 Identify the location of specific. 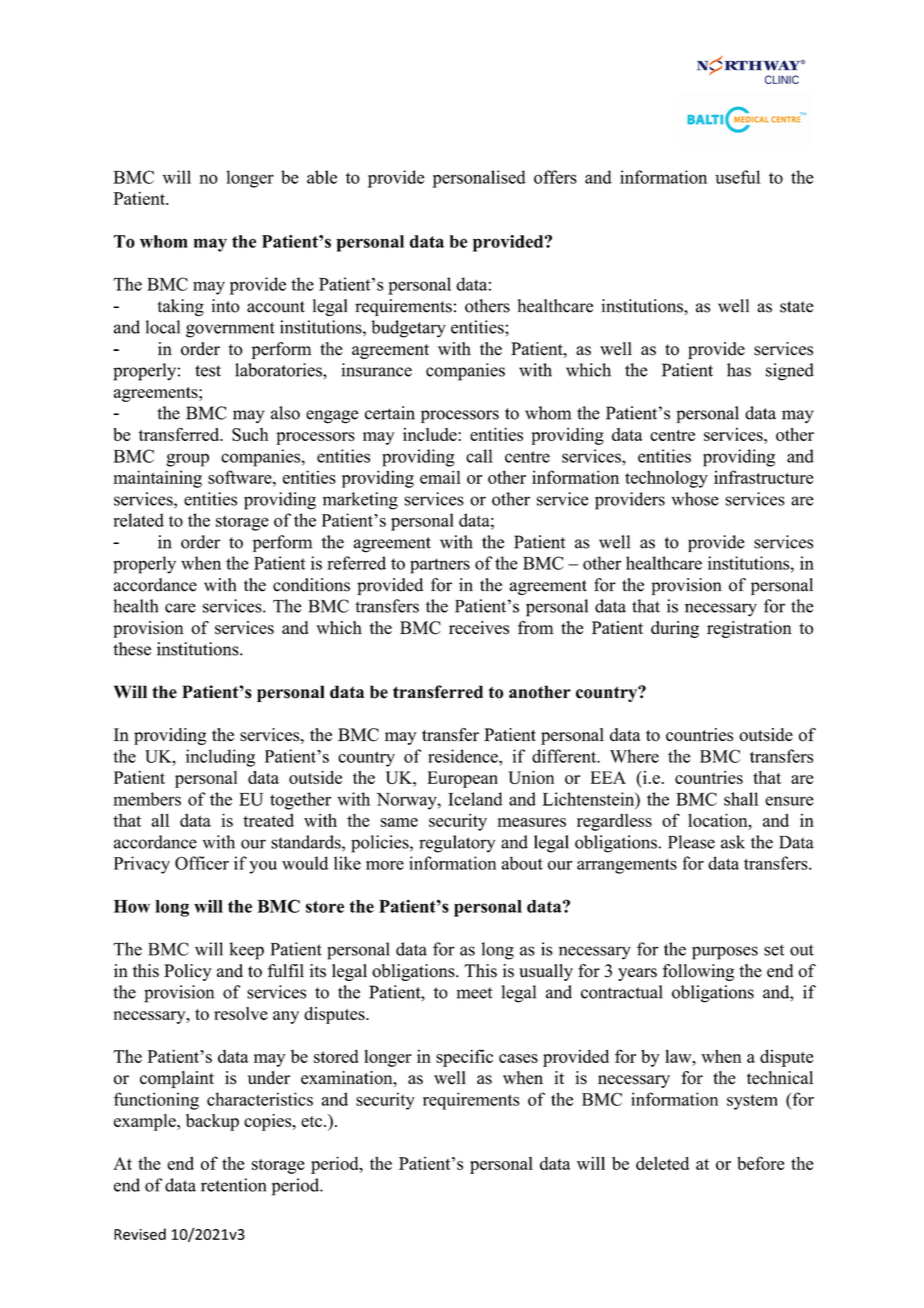
(464, 1058).
